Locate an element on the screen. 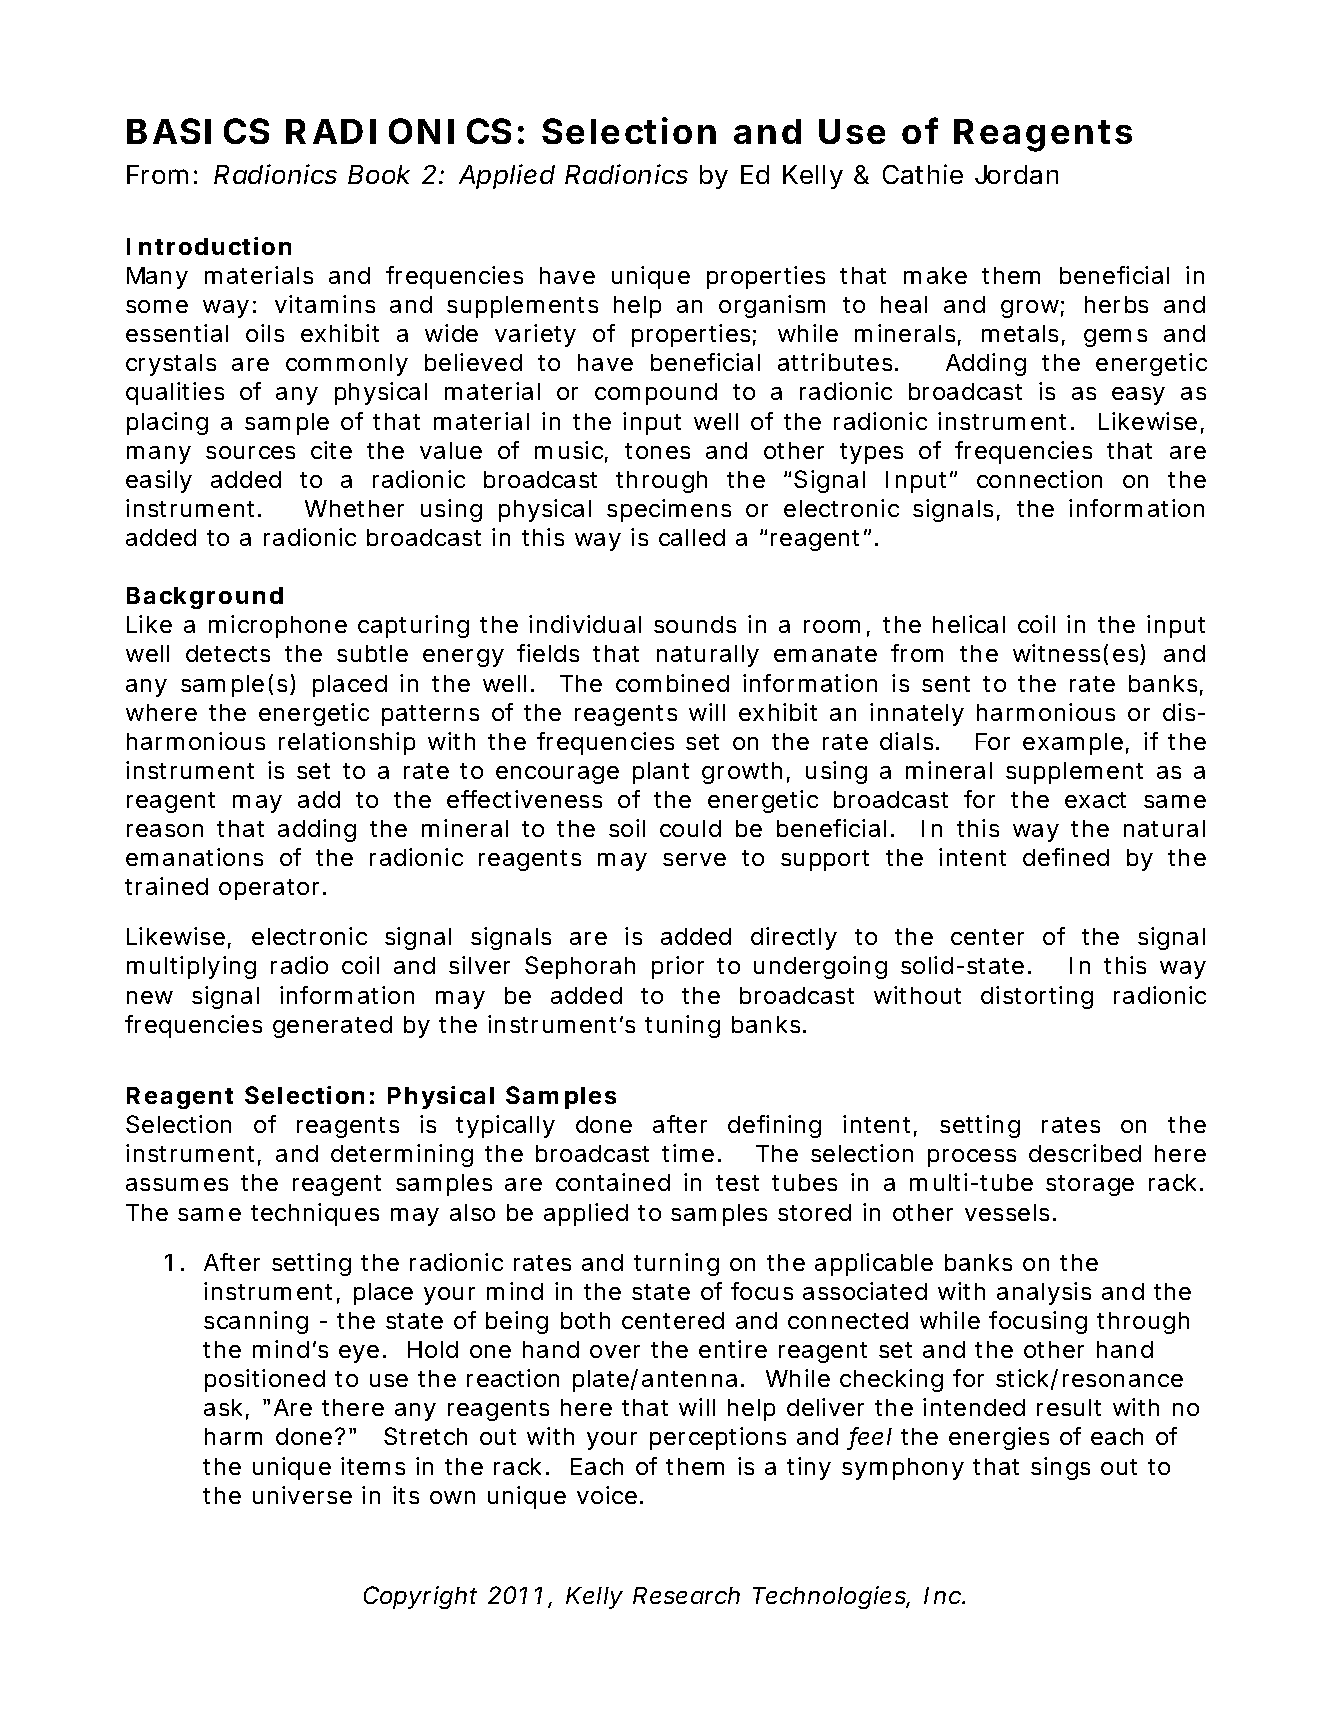  process is located at coordinates (972, 1158).
